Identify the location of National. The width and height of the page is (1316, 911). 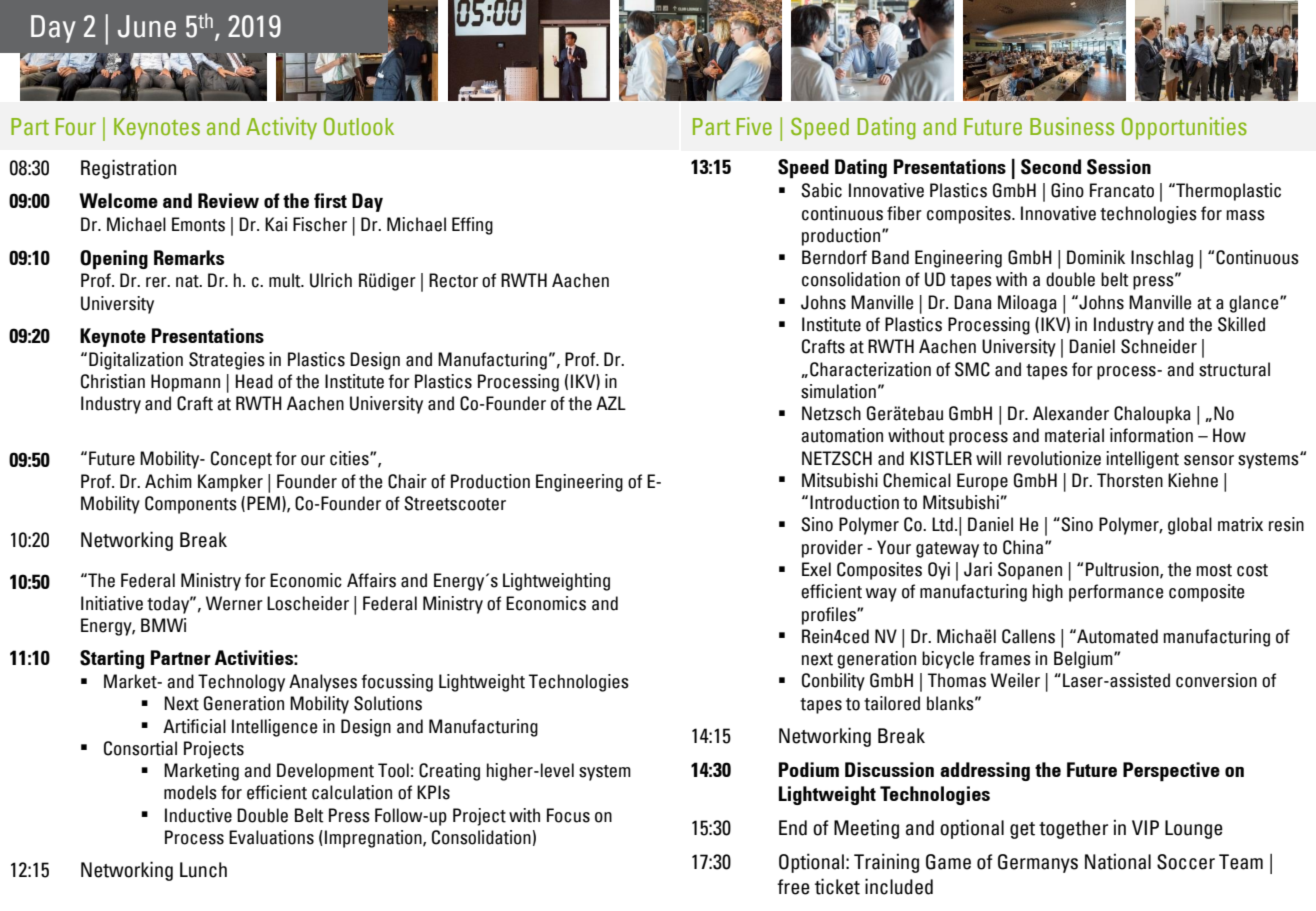
(1118, 861).
